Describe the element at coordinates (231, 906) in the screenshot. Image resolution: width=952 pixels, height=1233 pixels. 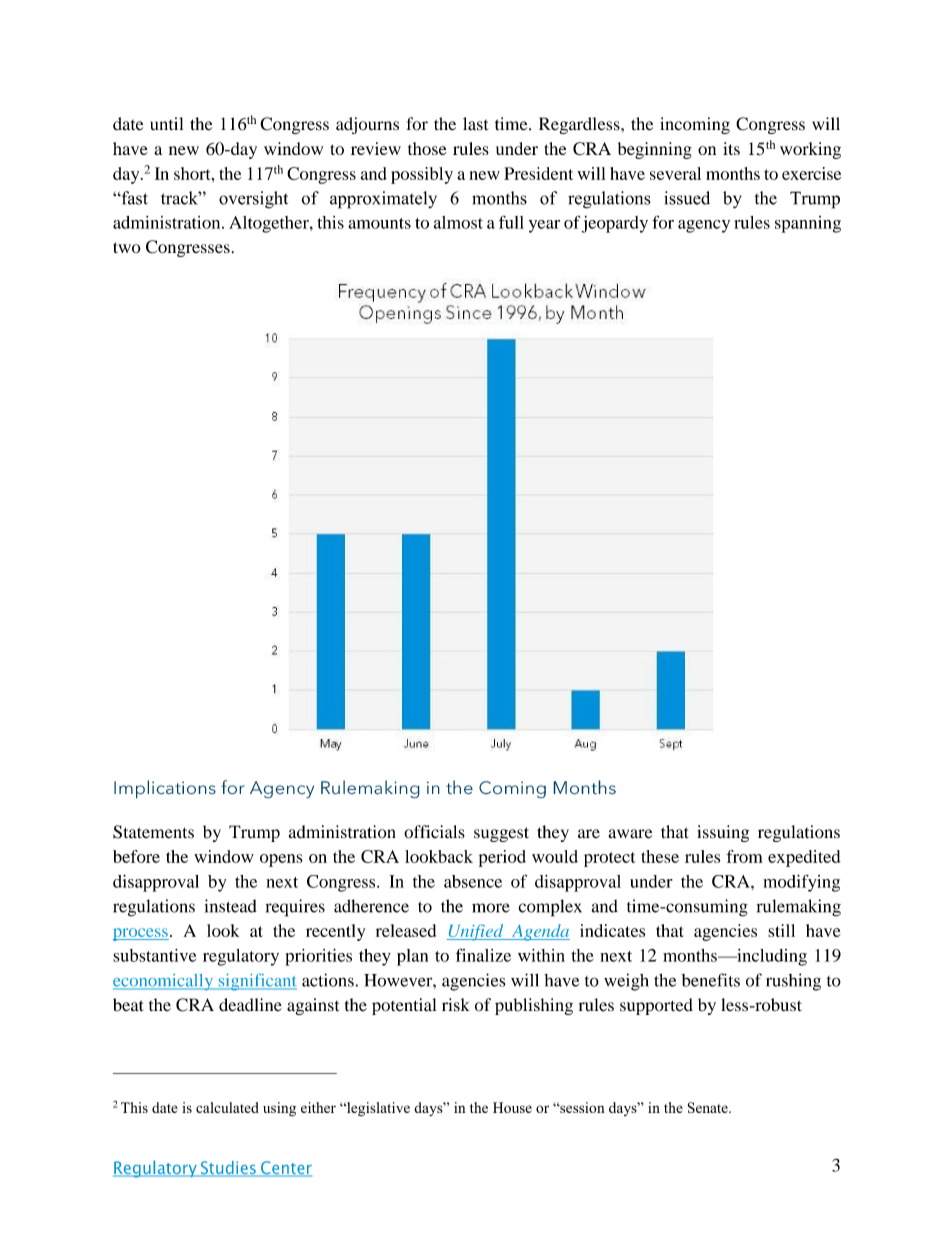
I see `instead` at that location.
